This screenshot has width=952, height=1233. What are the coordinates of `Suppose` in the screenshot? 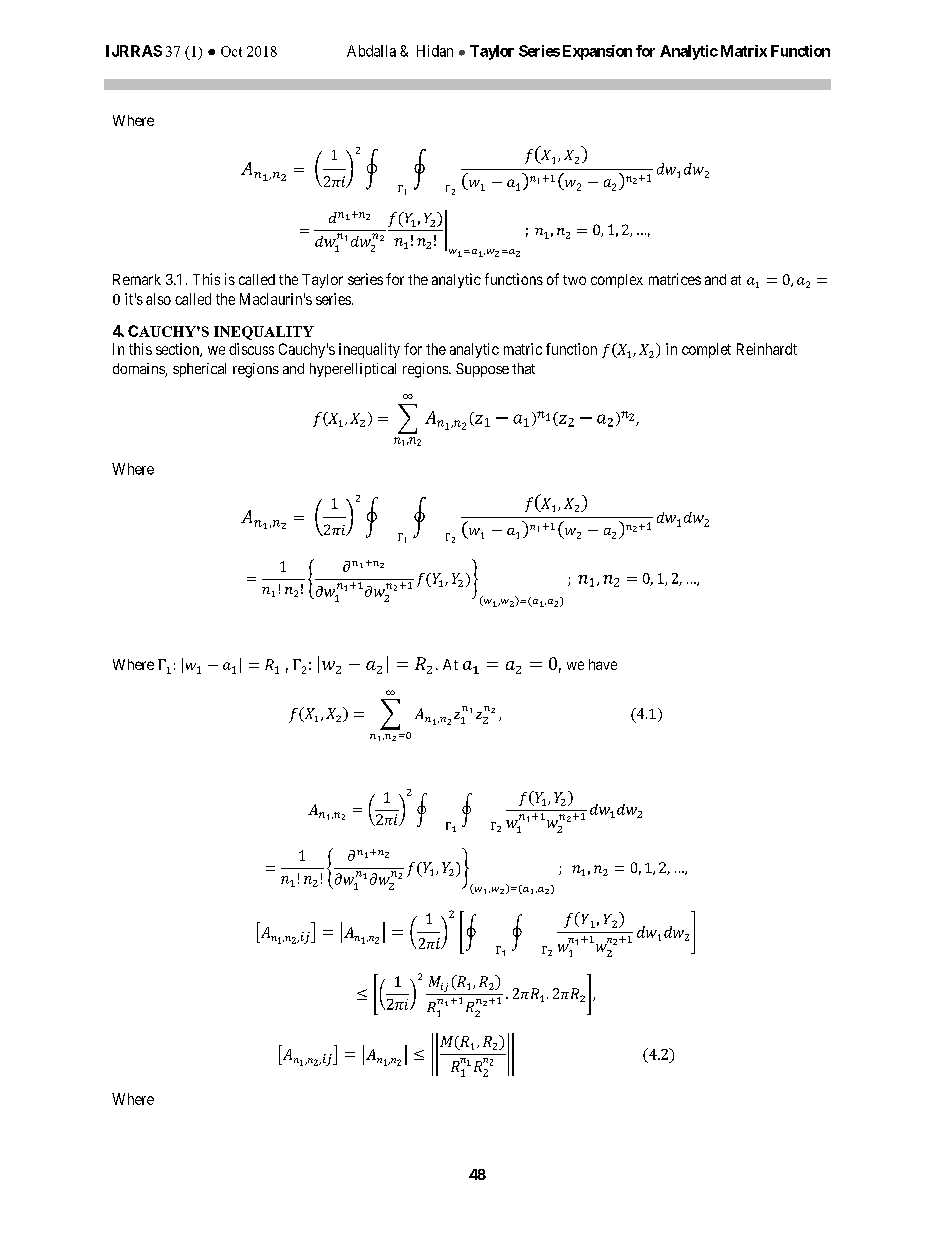 It's located at (482, 370).
